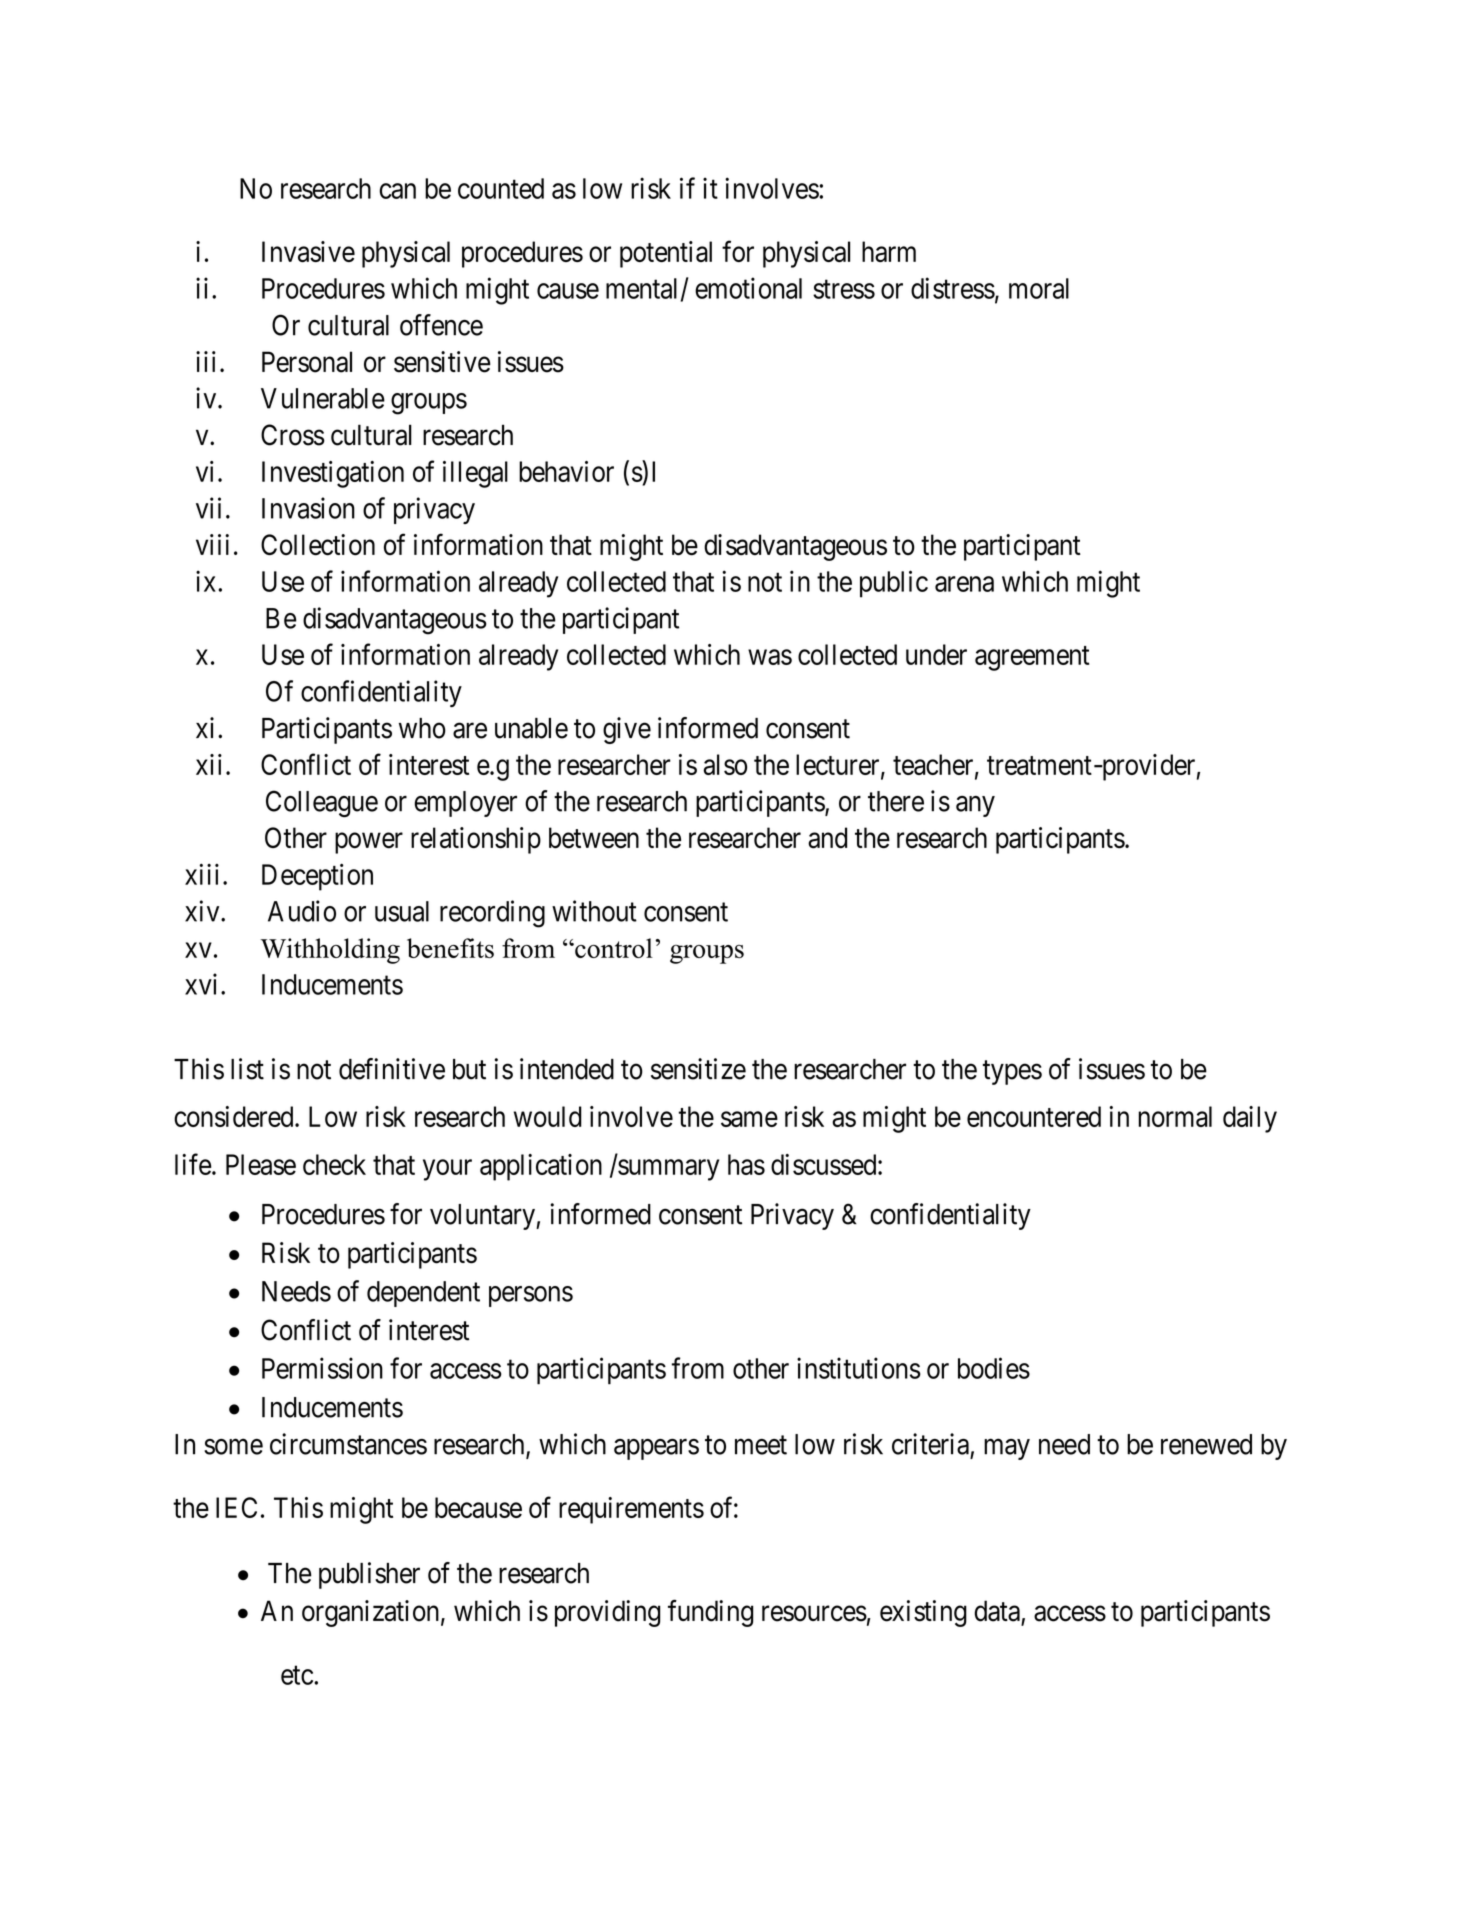 This screenshot has height=1907, width=1474. Describe the element at coordinates (710, 1613) in the screenshot. I see `funding` at that location.
